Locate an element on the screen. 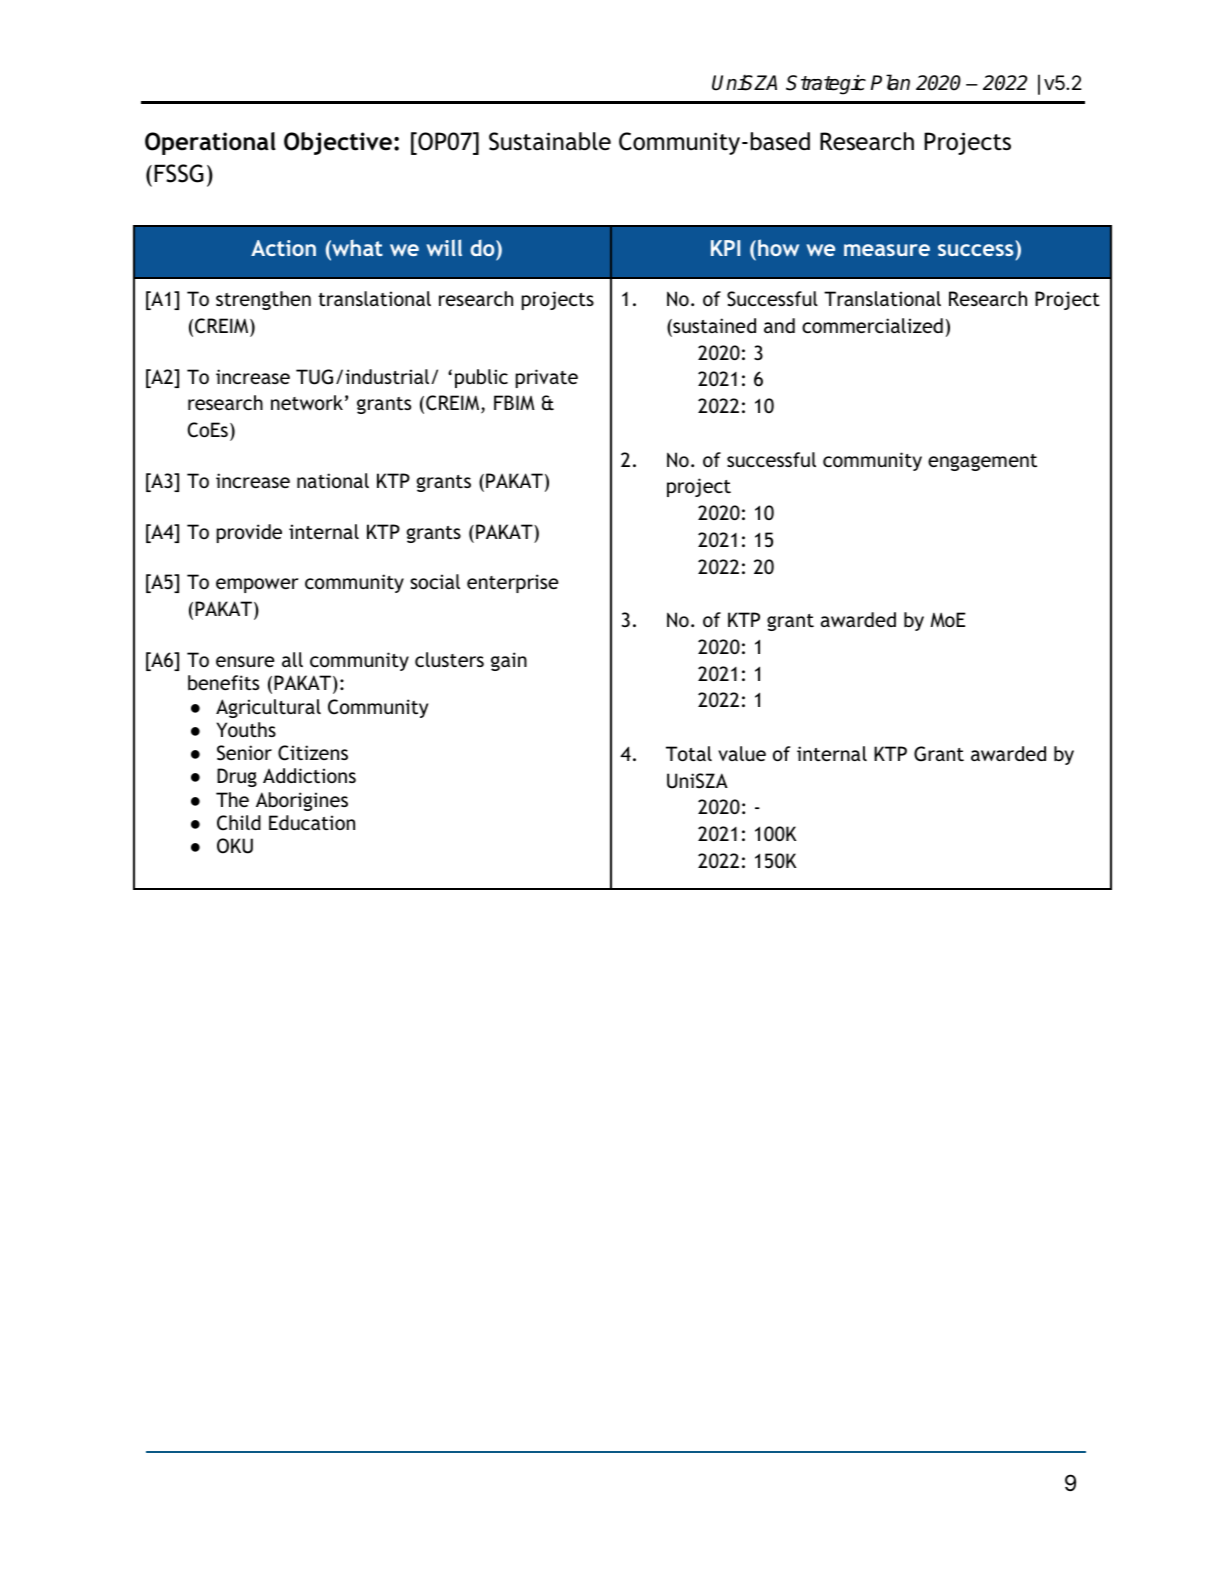 This screenshot has height=1587, width=1226. national is located at coordinates (333, 480).
